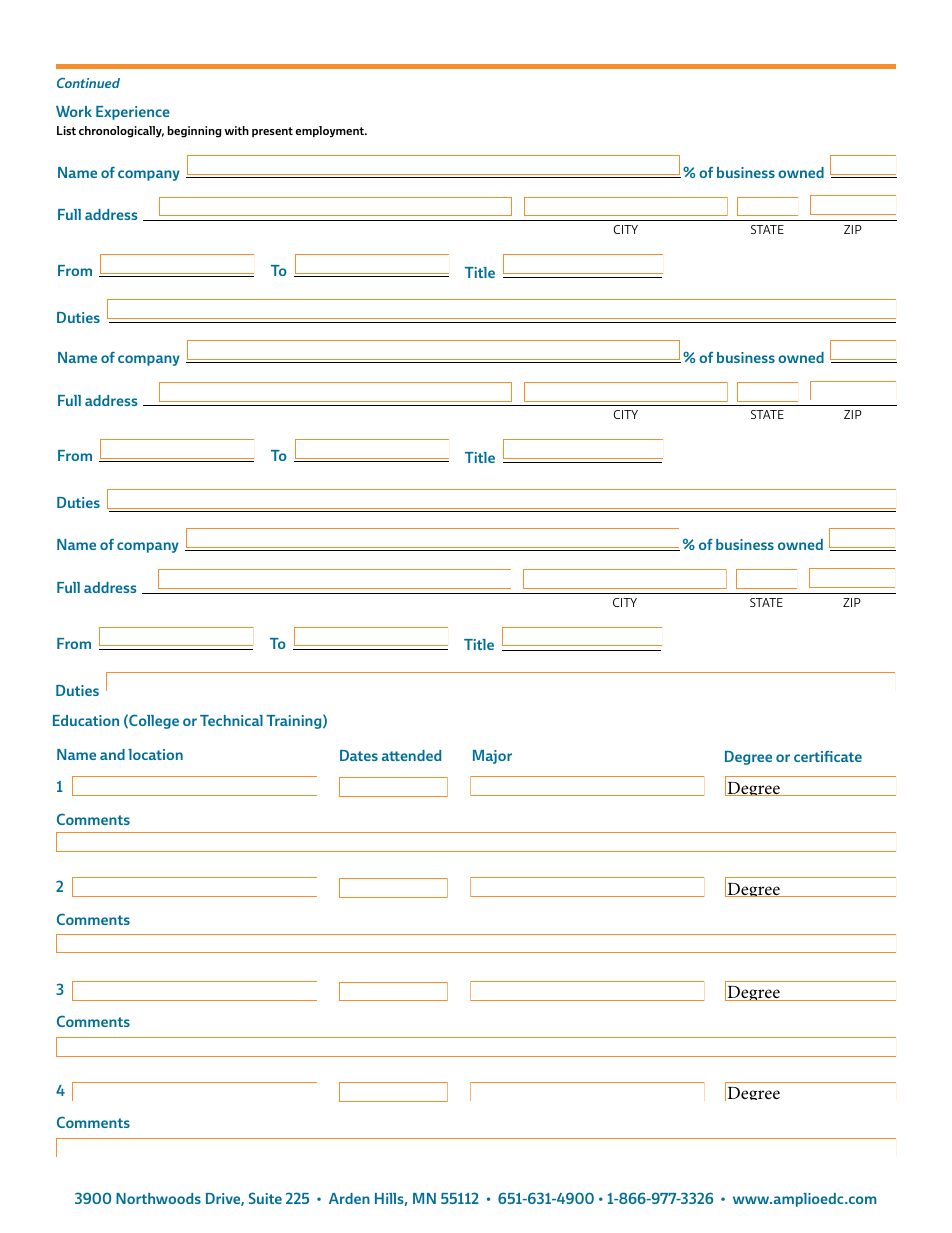 This screenshot has height=1233, width=952. What do you see at coordinates (265, 1198) in the screenshot?
I see `Suite` at bounding box center [265, 1198].
